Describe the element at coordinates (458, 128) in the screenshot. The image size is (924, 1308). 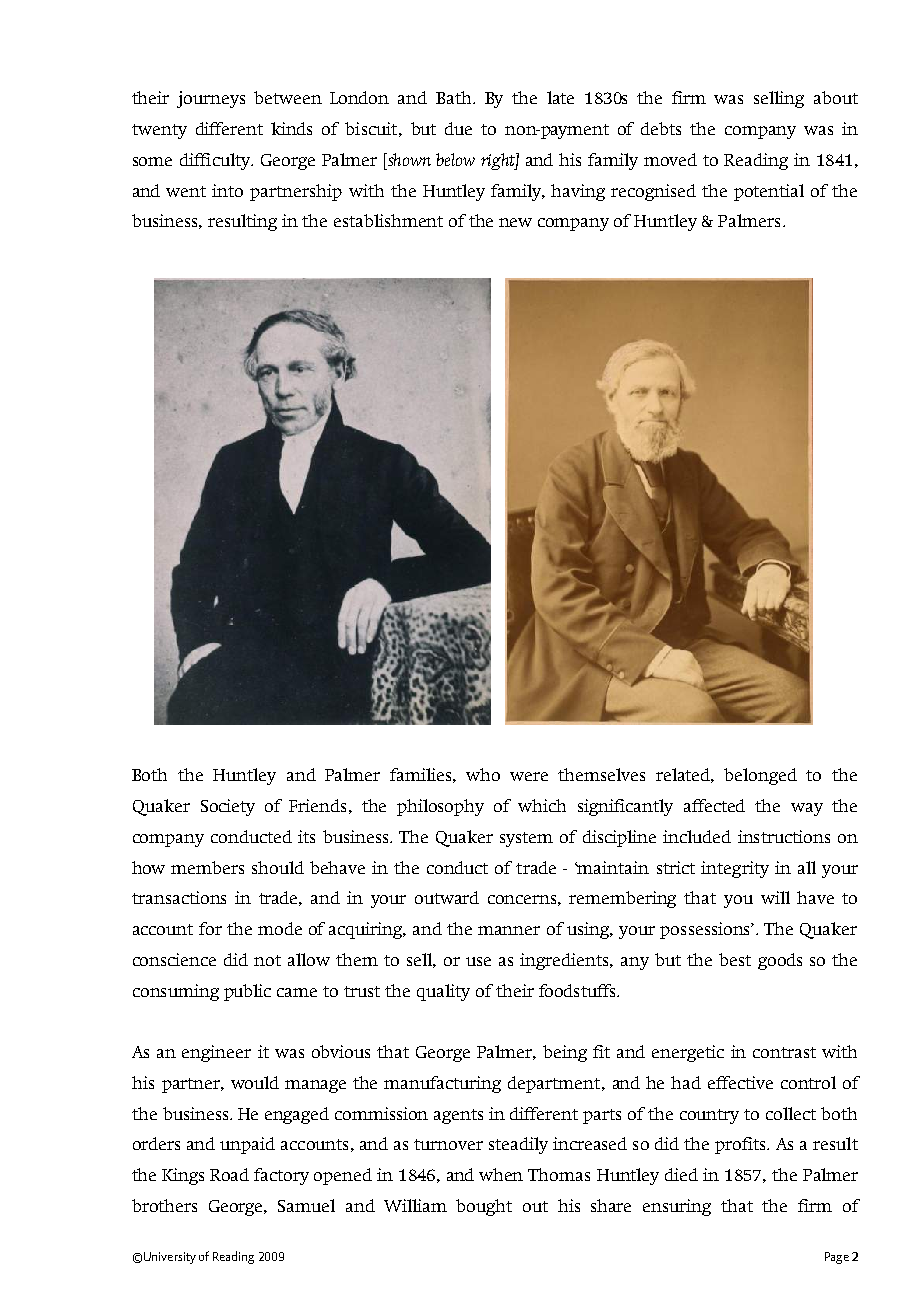
I see `due` at that location.
